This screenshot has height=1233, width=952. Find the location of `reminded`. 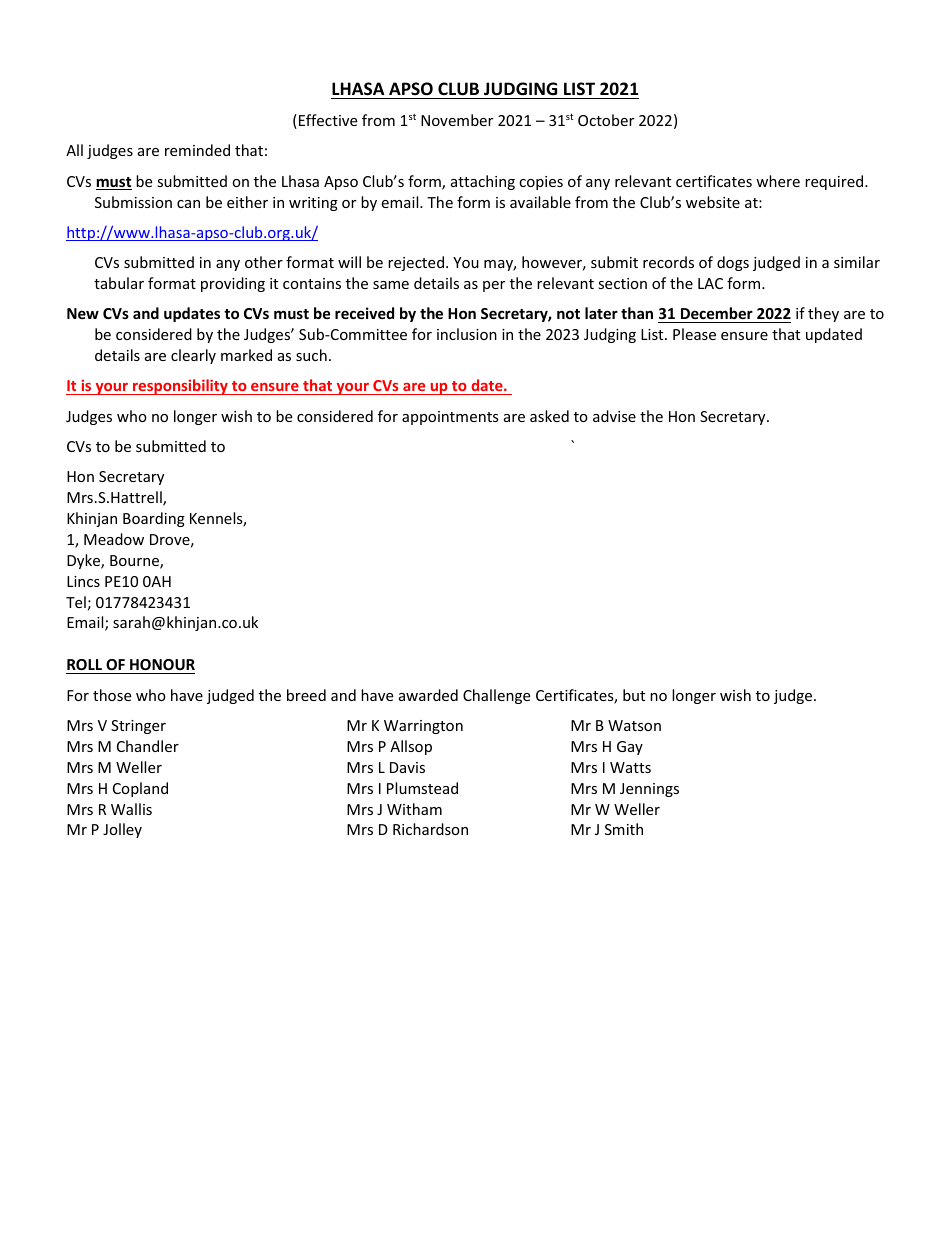

reminded is located at coordinates (197, 150).
